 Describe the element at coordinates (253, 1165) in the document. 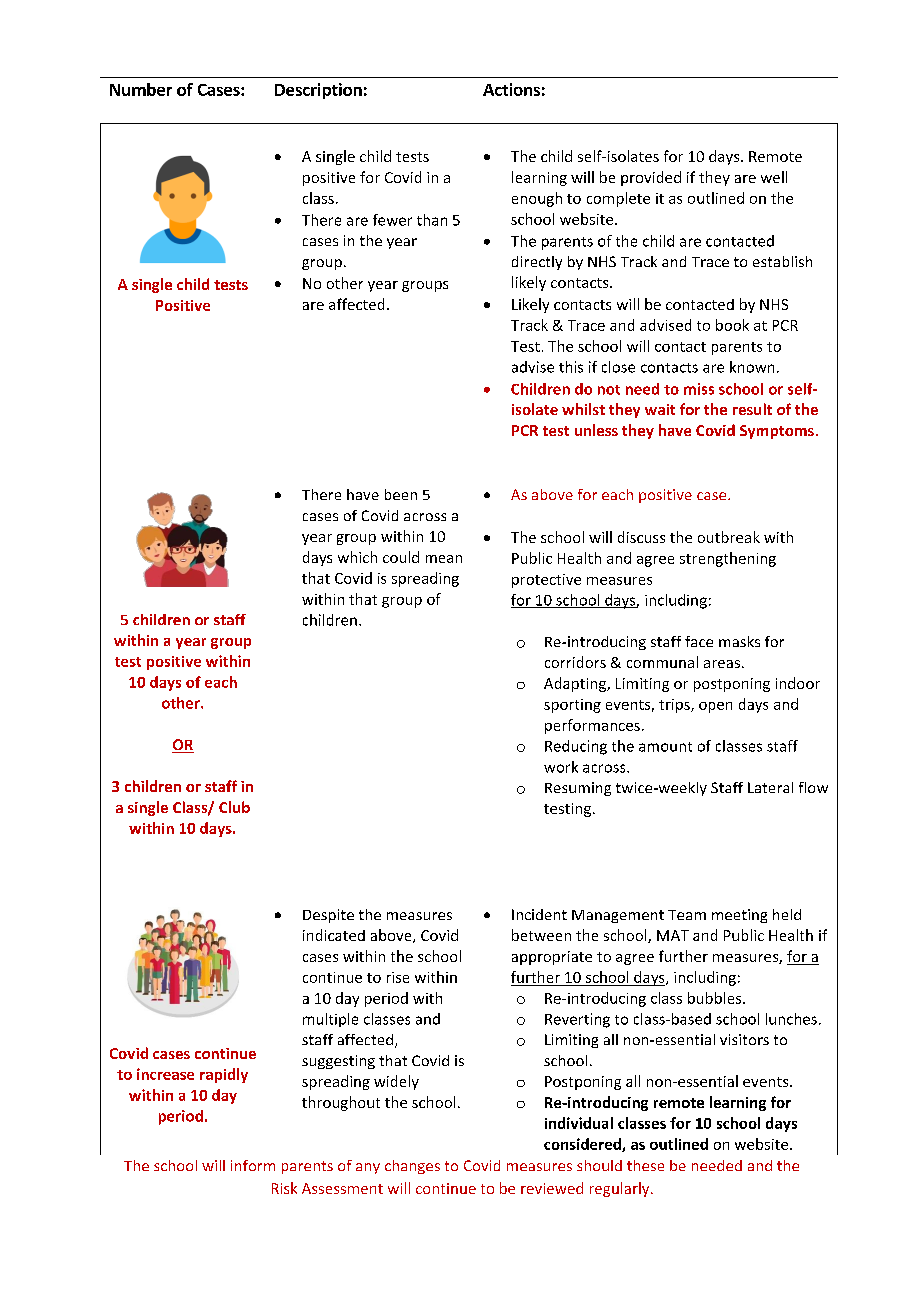

I see `inform` at that location.
